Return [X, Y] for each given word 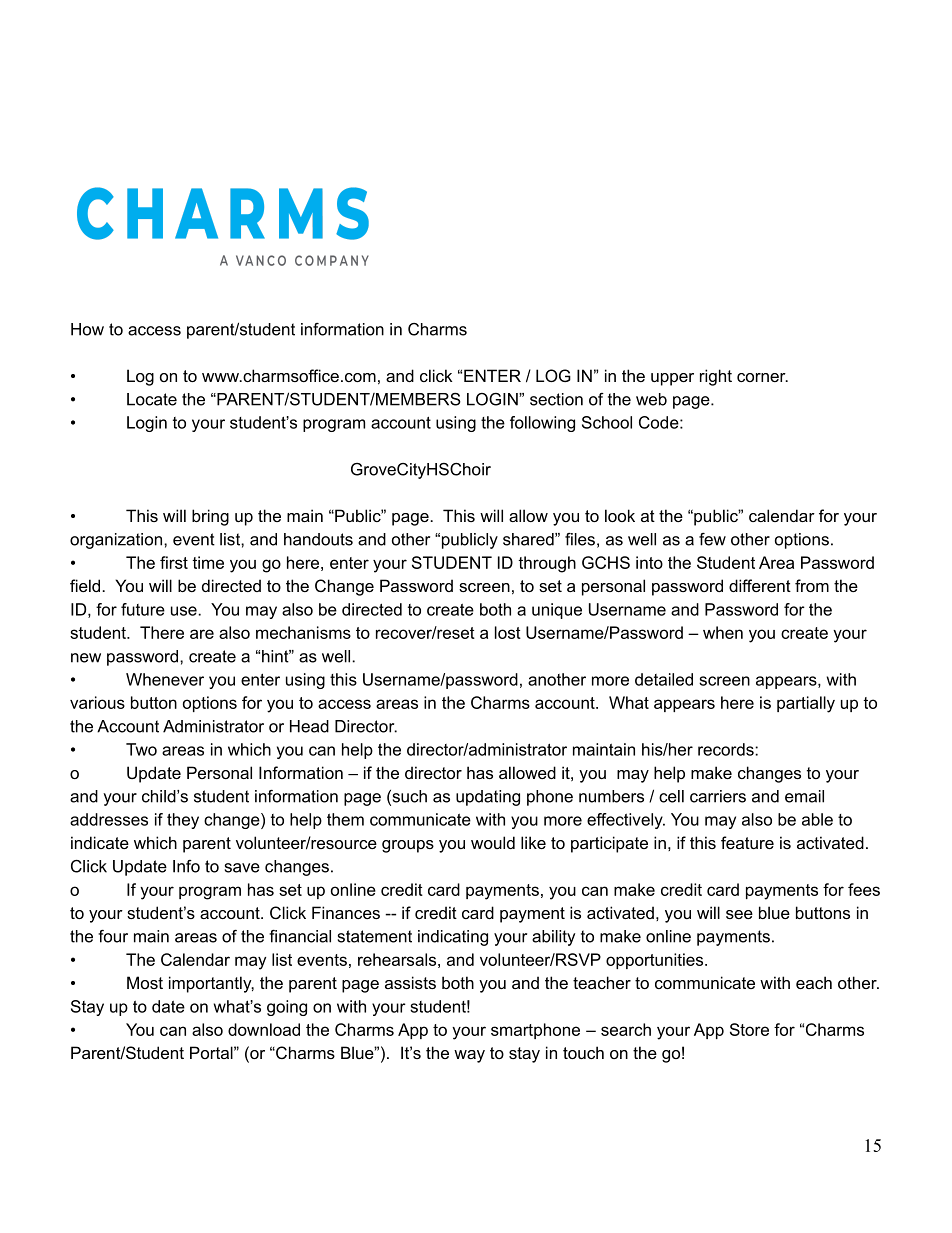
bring [210, 517]
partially [806, 704]
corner [762, 377]
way [469, 1056]
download [264, 1029]
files [580, 539]
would [493, 842]
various [97, 702]
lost [508, 632]
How [87, 329]
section [556, 399]
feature [747, 842]
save [242, 868]
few [712, 539]
